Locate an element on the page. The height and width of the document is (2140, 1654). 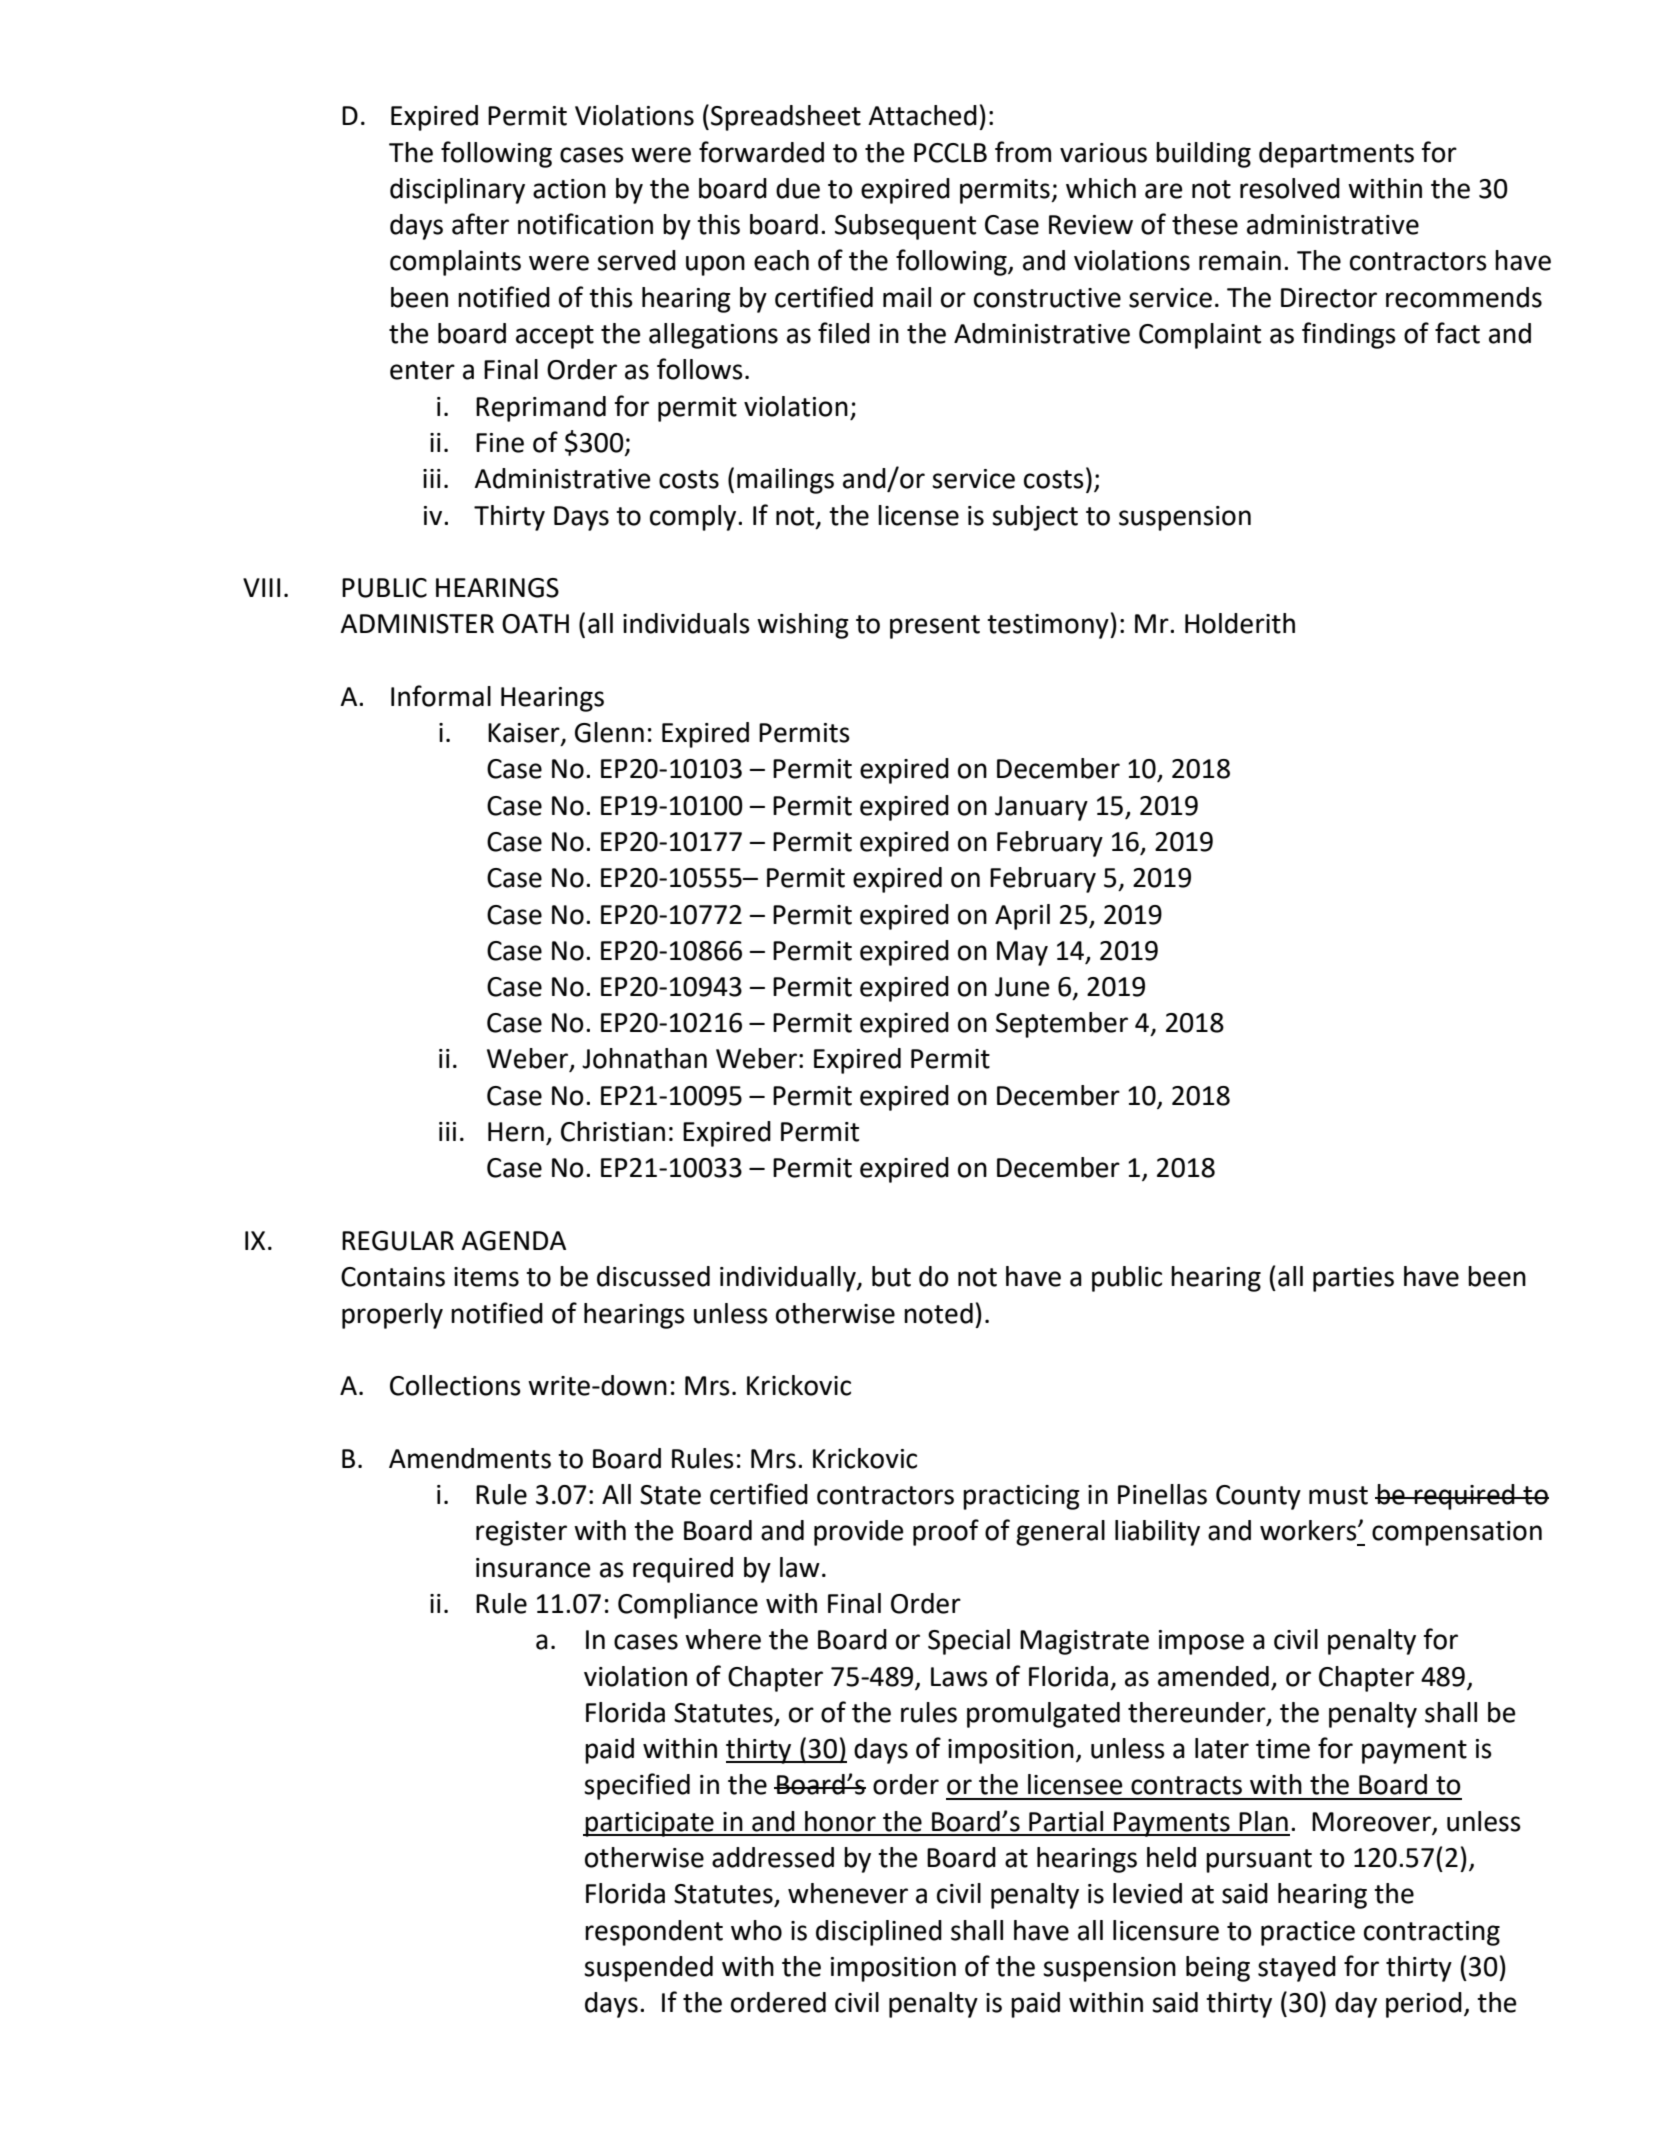
departments is located at coordinates (1336, 155).
